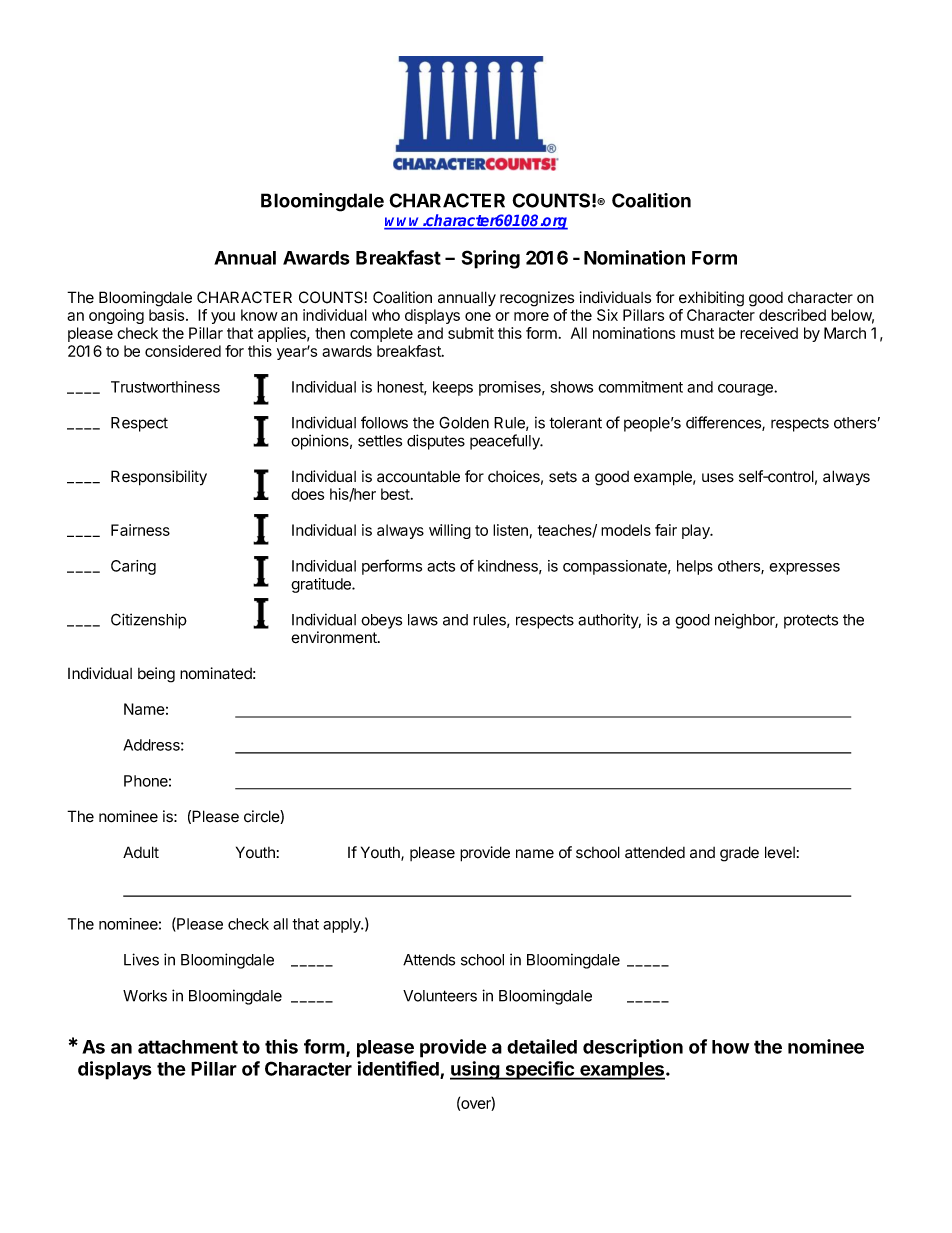  What do you see at coordinates (811, 621) in the image?
I see `protects` at bounding box center [811, 621].
